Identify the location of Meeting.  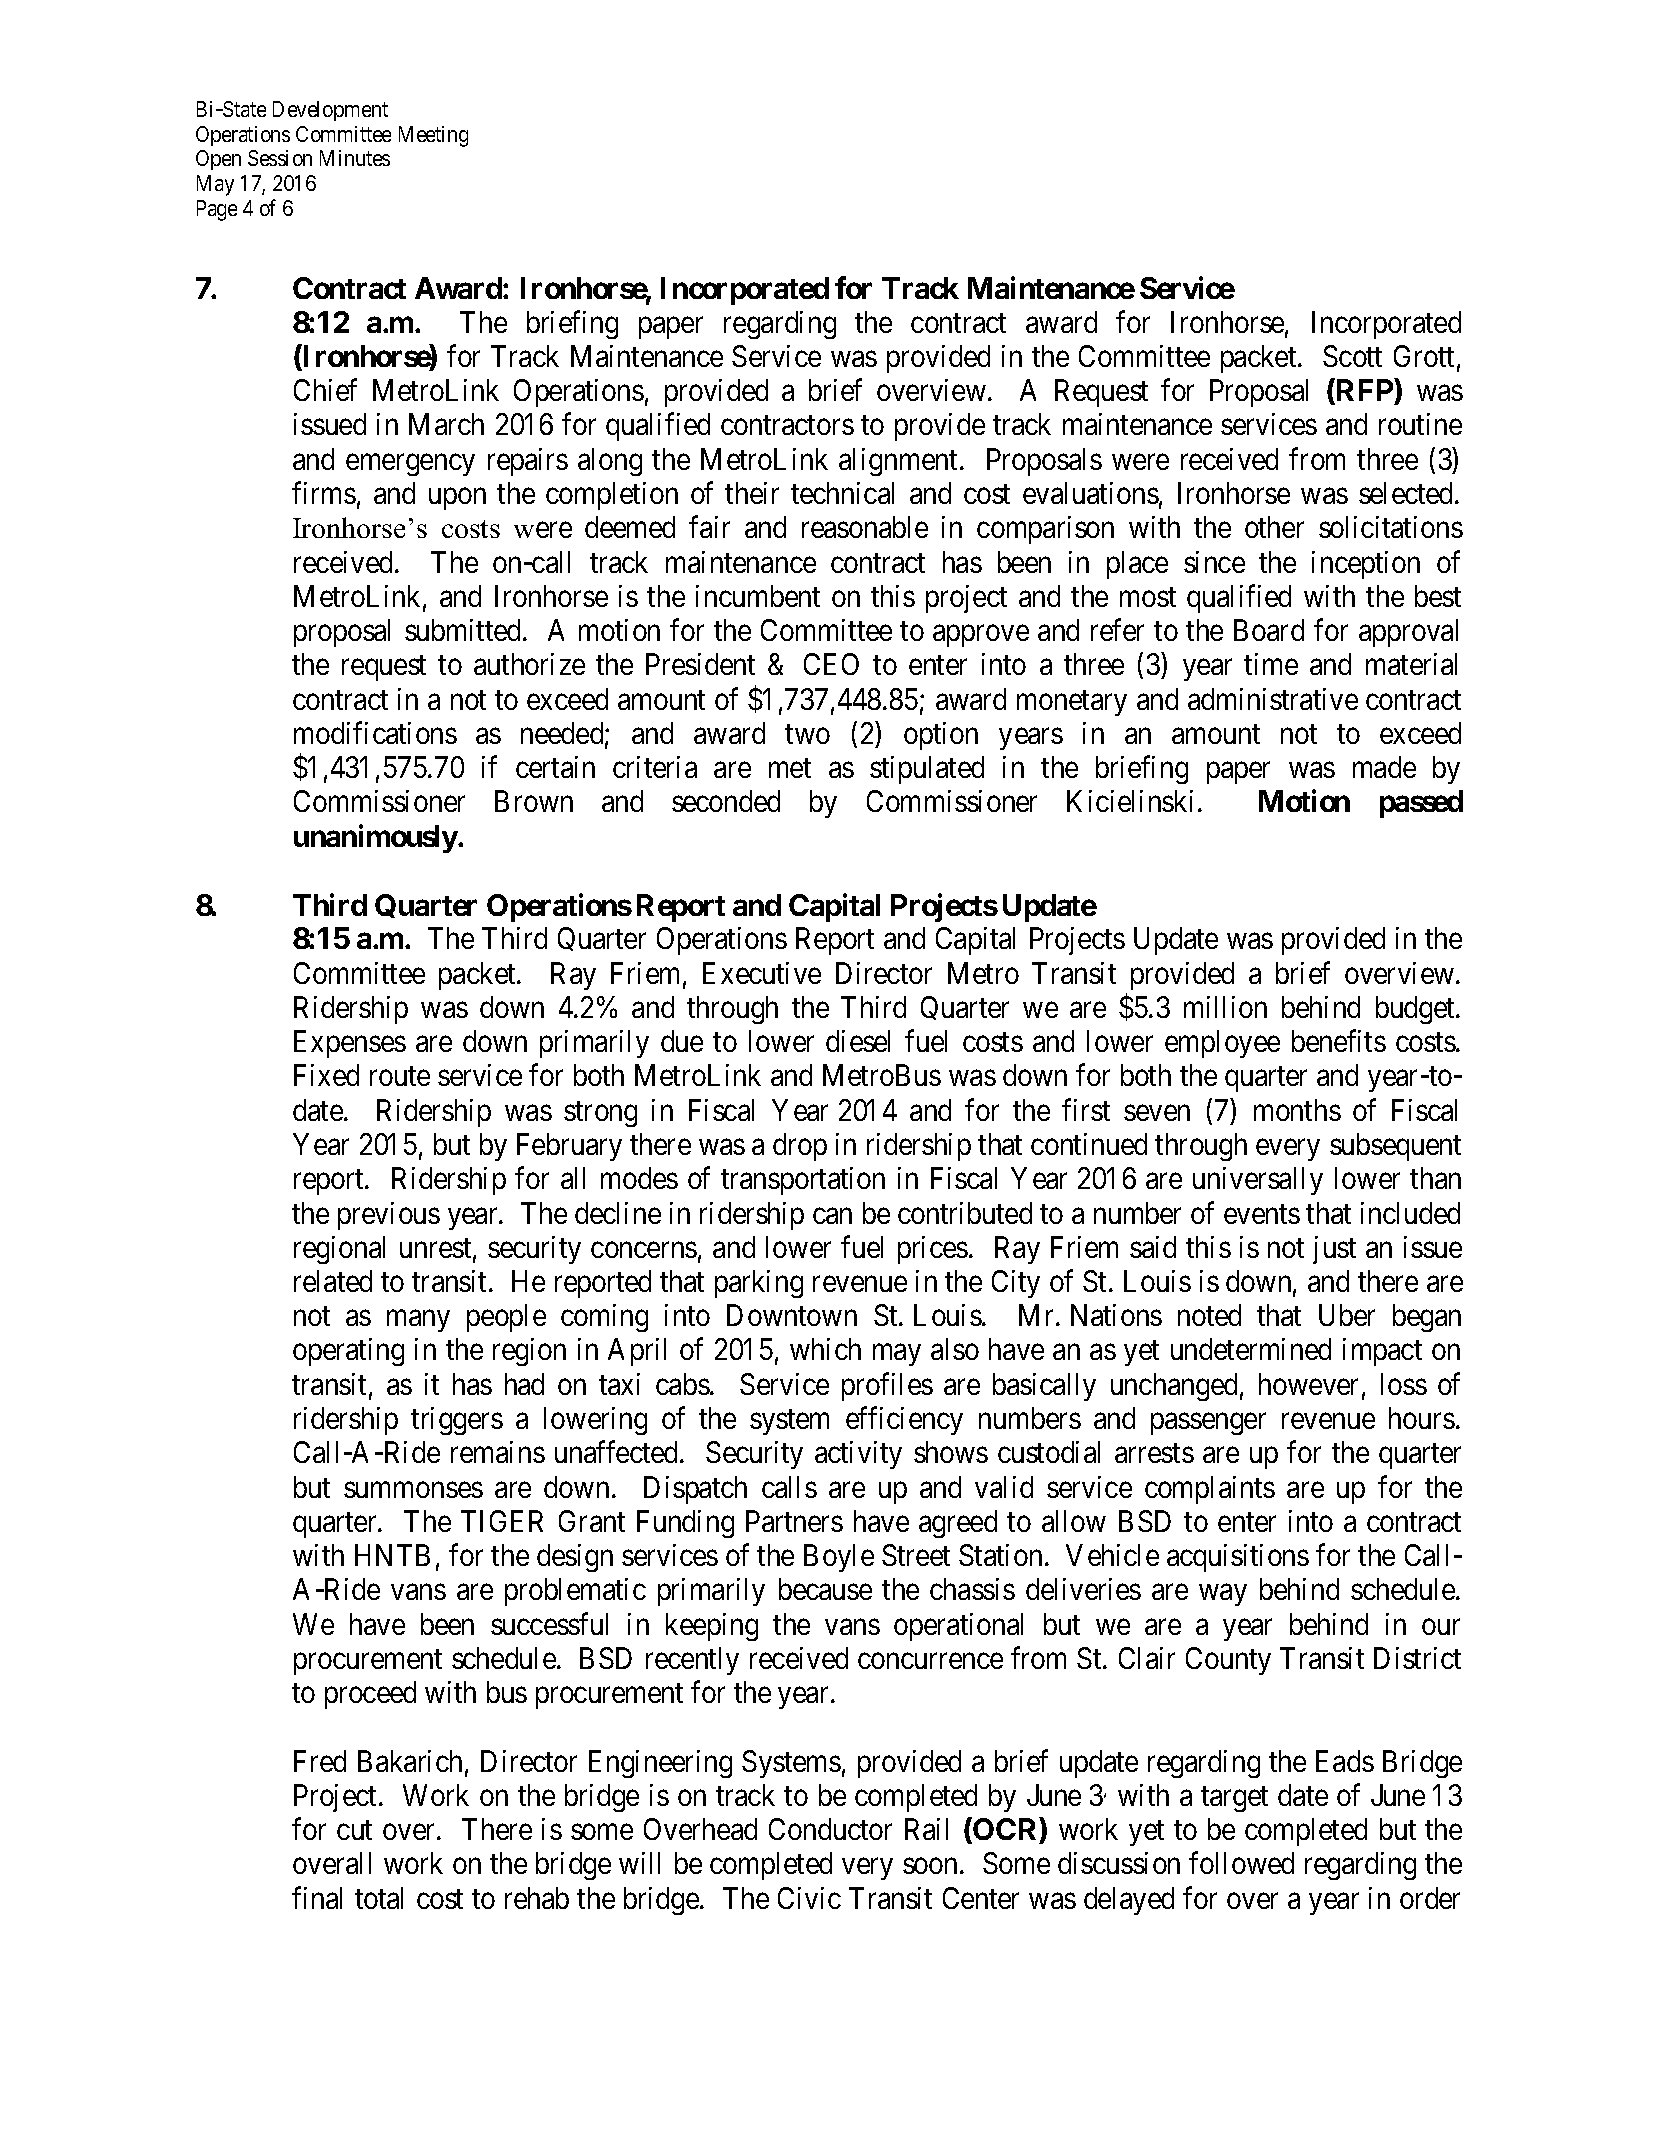
(433, 136).
